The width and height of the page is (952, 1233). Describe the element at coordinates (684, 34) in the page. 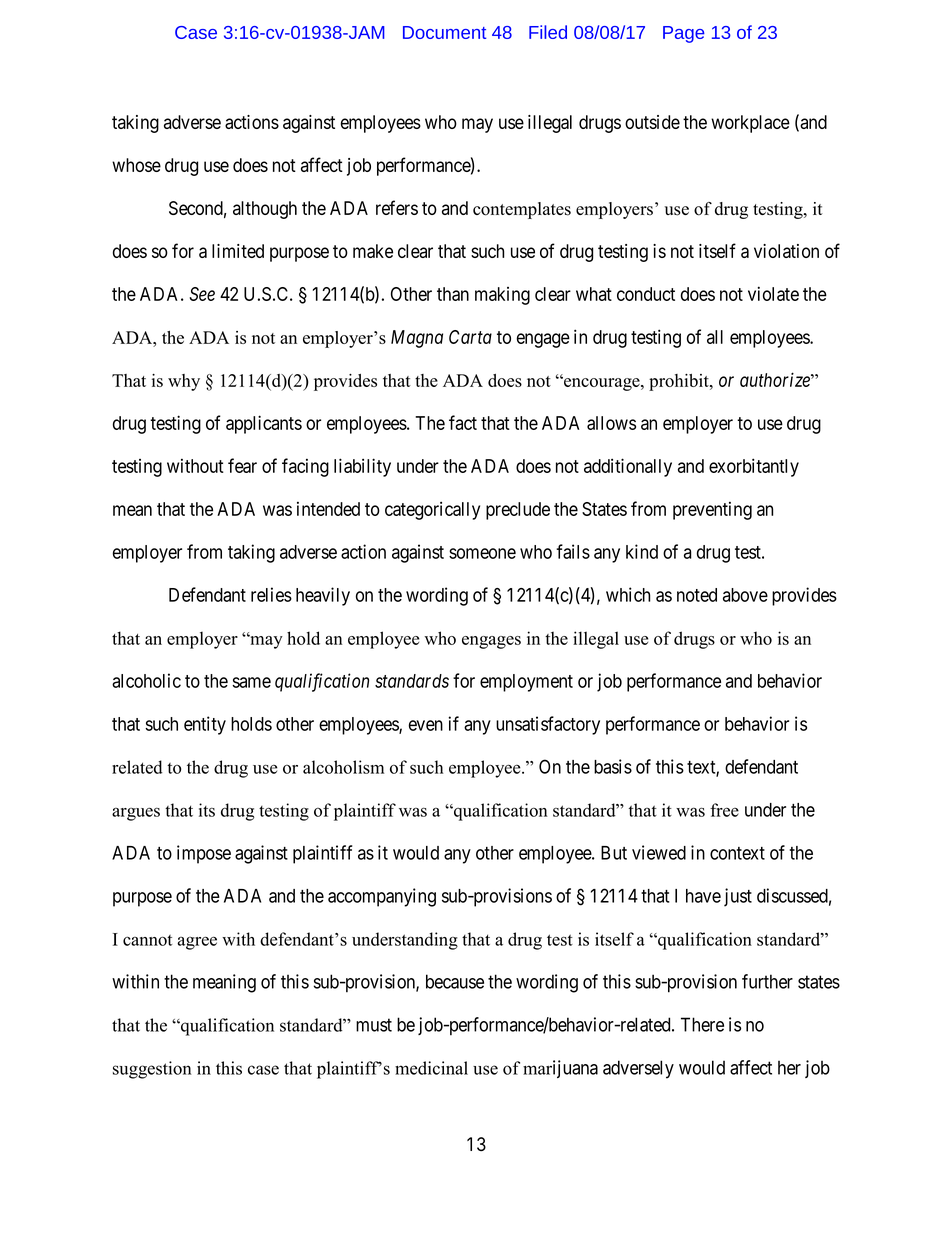

I see `Page` at that location.
